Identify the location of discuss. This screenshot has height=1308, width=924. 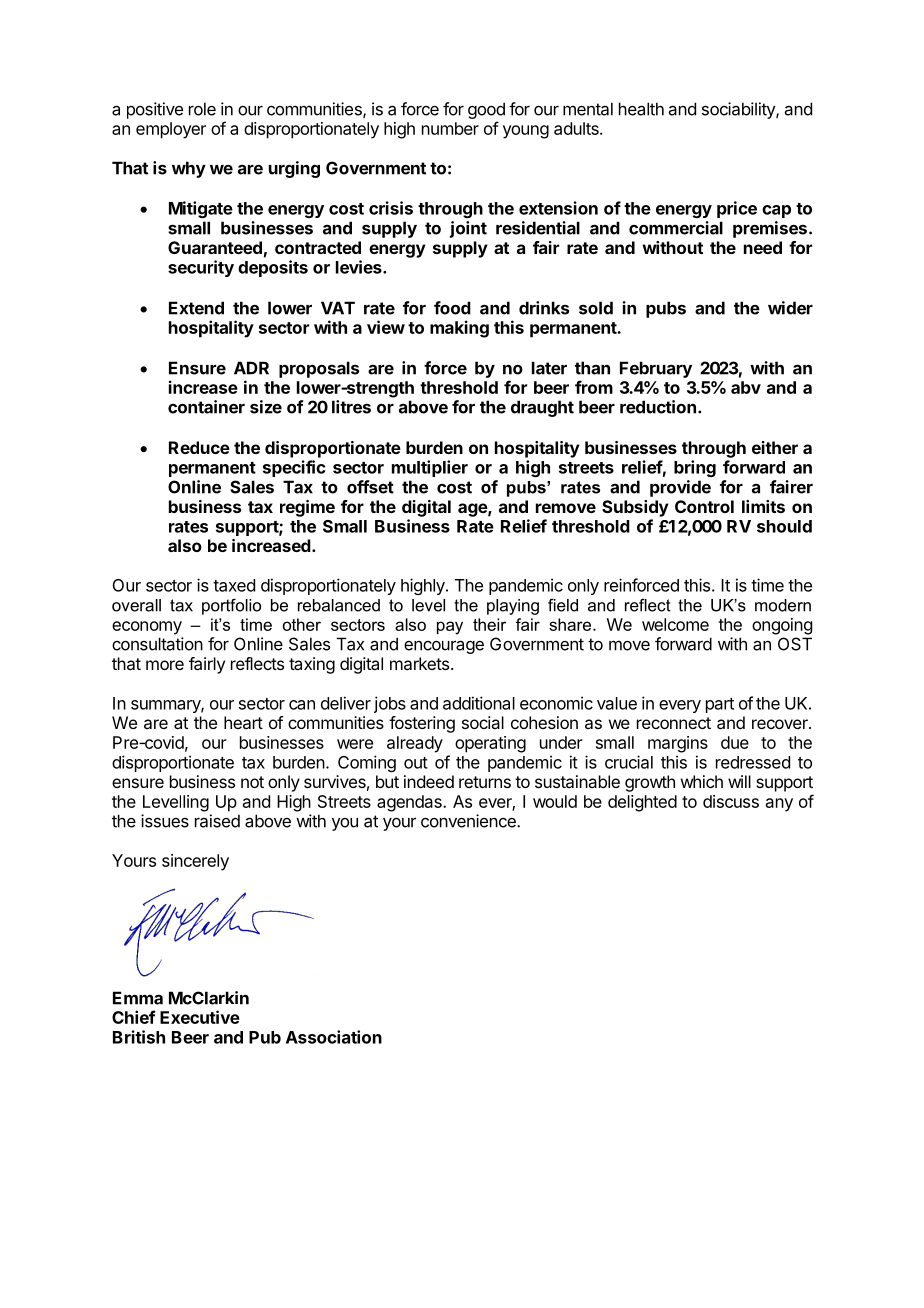
(731, 801).
